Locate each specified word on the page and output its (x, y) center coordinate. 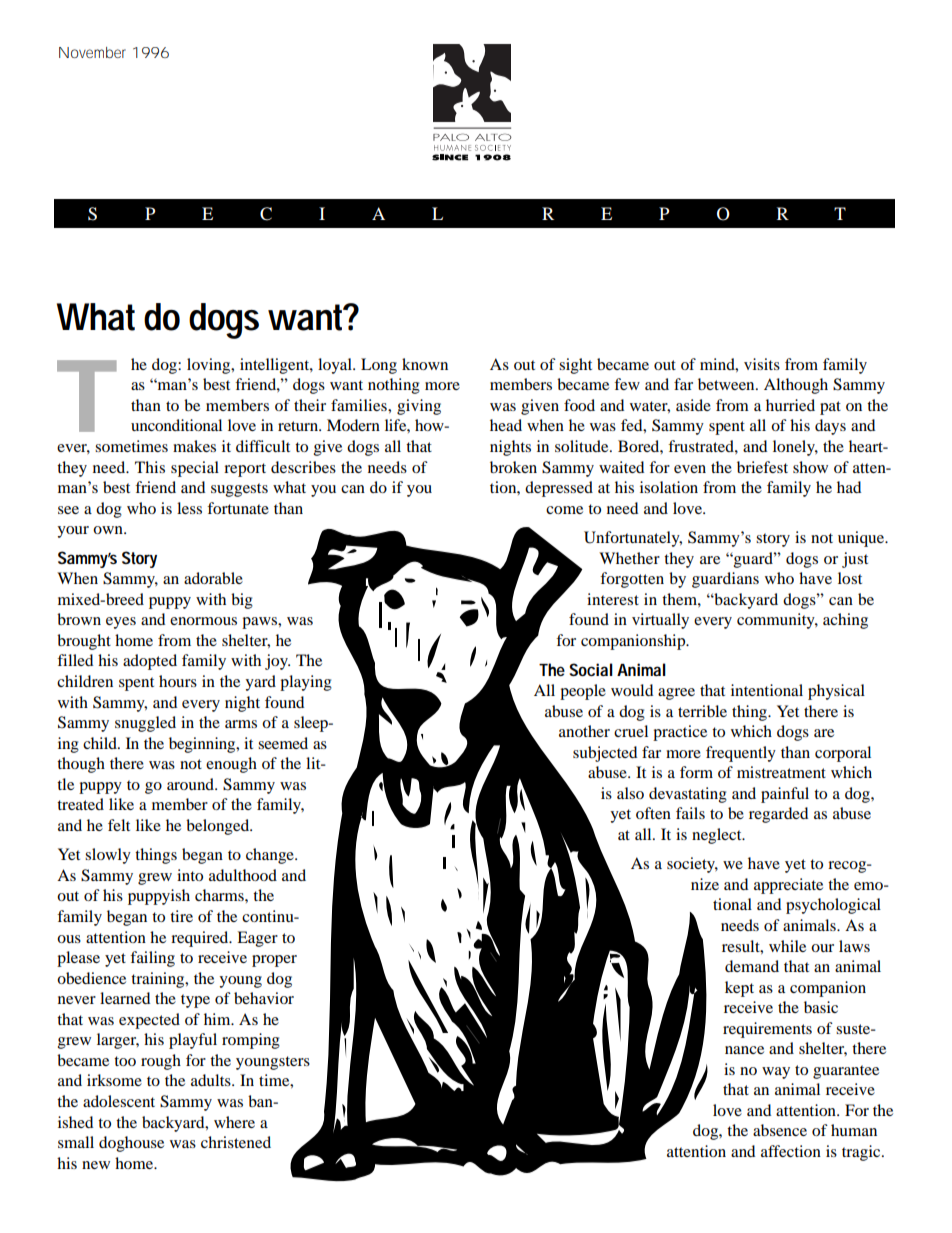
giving (419, 407)
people (583, 692)
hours (178, 681)
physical (836, 692)
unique (862, 539)
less (189, 508)
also (630, 793)
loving (210, 366)
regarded (778, 815)
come (564, 510)
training (159, 980)
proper (274, 961)
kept (739, 989)
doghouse (131, 1144)
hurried (790, 405)
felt (119, 825)
